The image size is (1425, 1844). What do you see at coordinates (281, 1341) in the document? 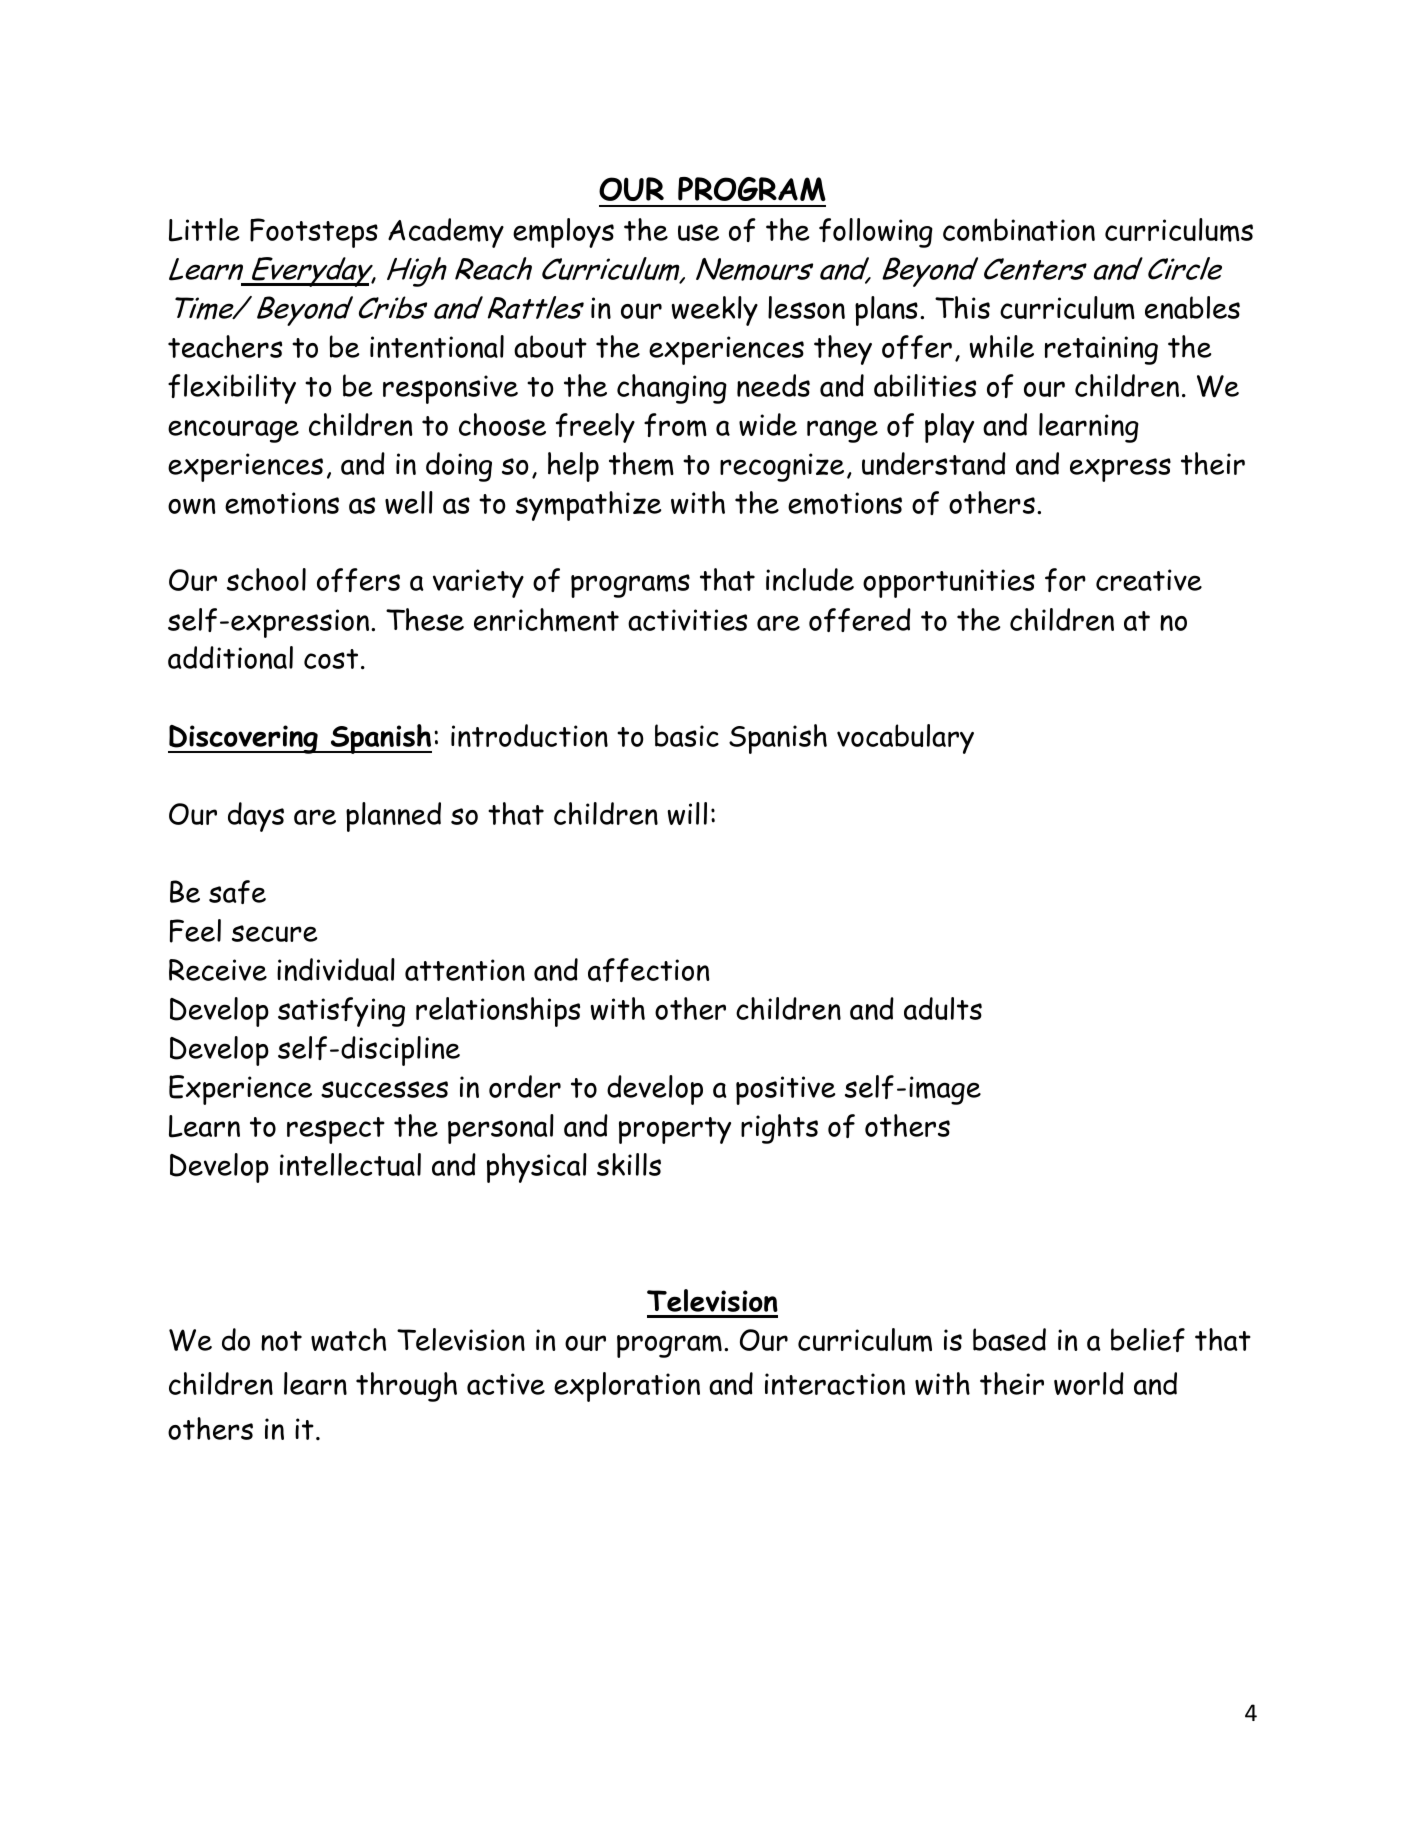
I see `not` at bounding box center [281, 1341].
